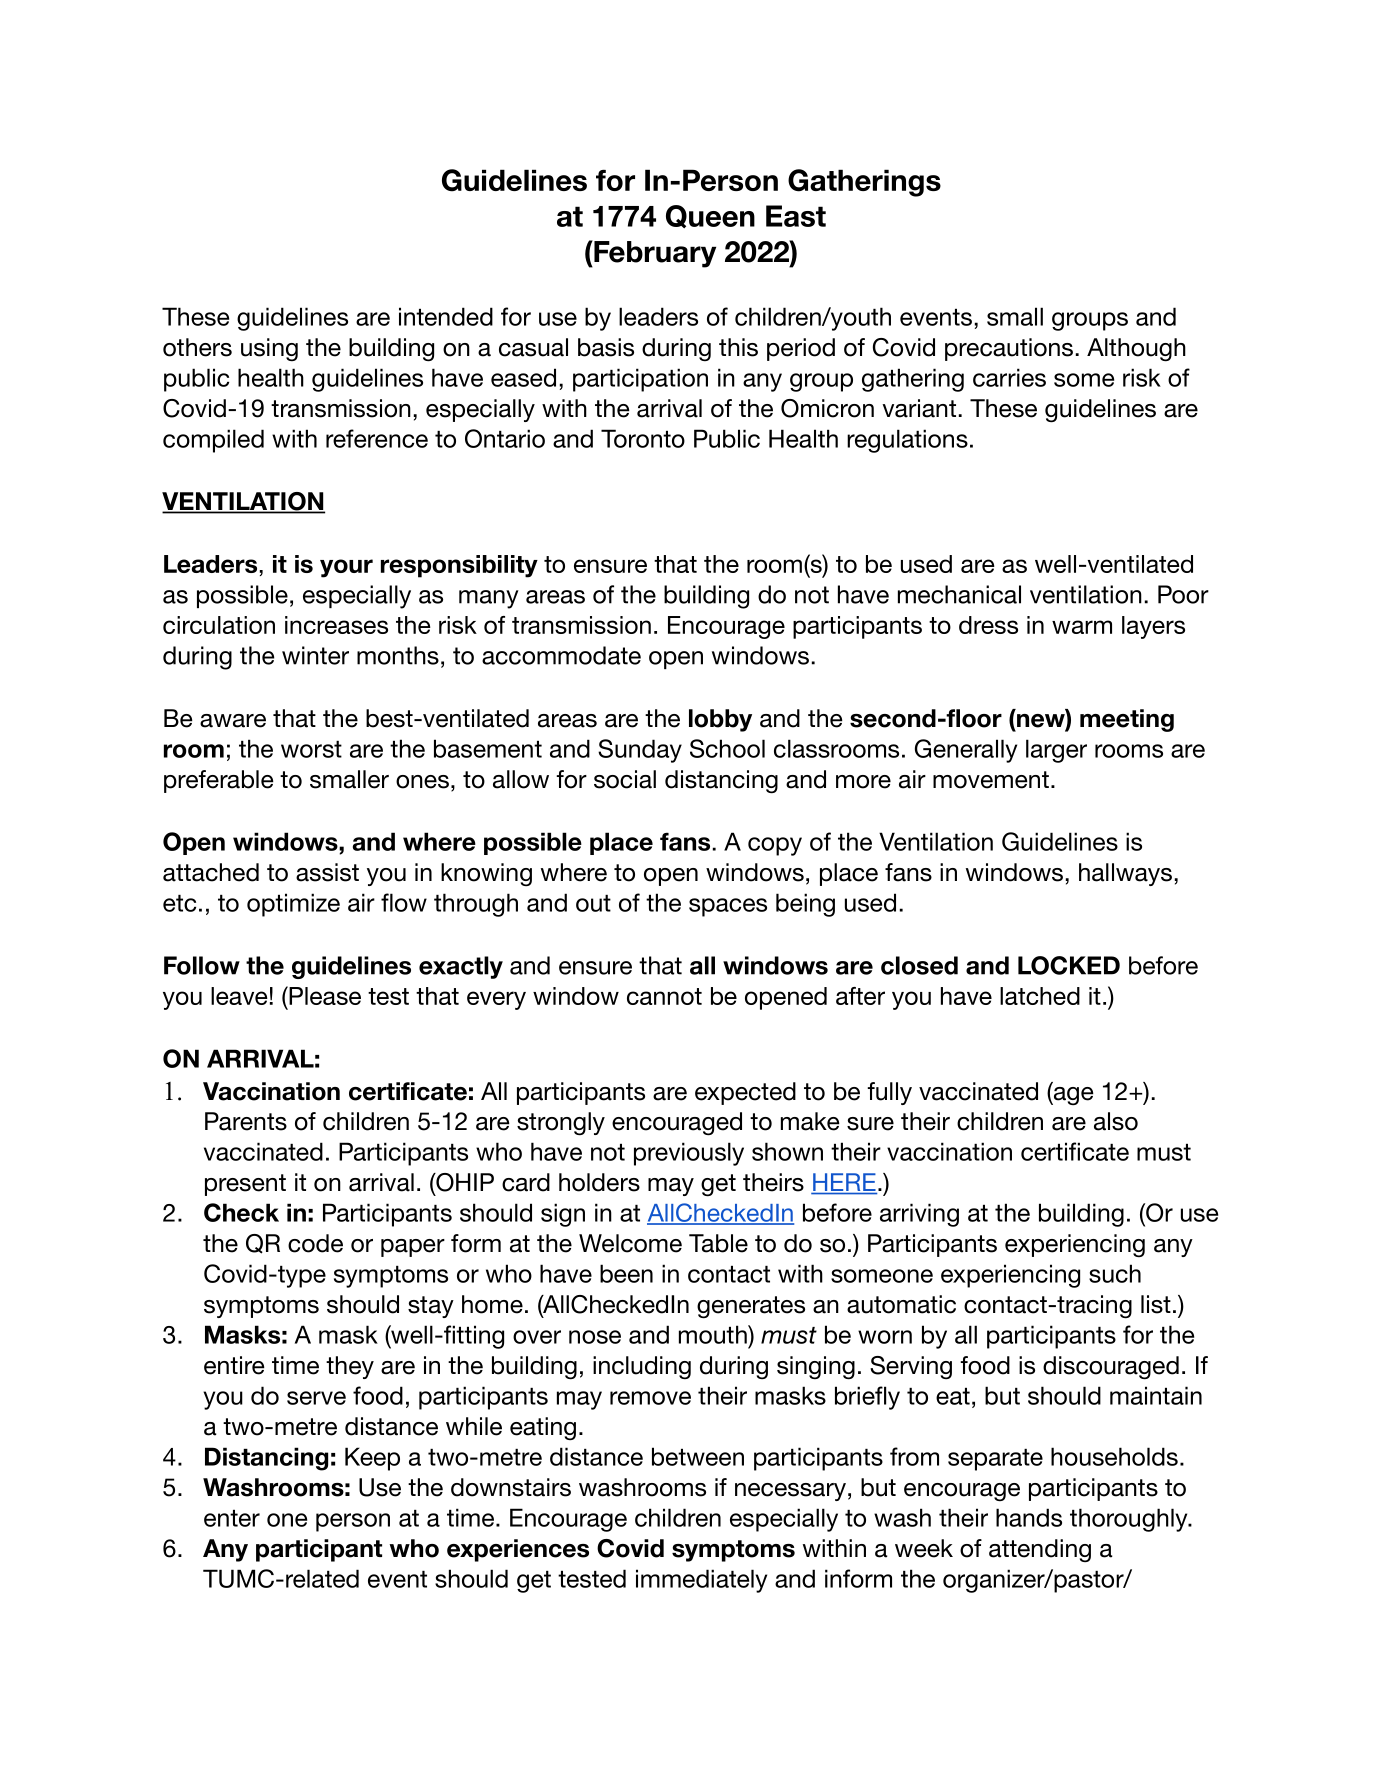 The width and height of the page is (1382, 1789). I want to click on February, so click(654, 254).
